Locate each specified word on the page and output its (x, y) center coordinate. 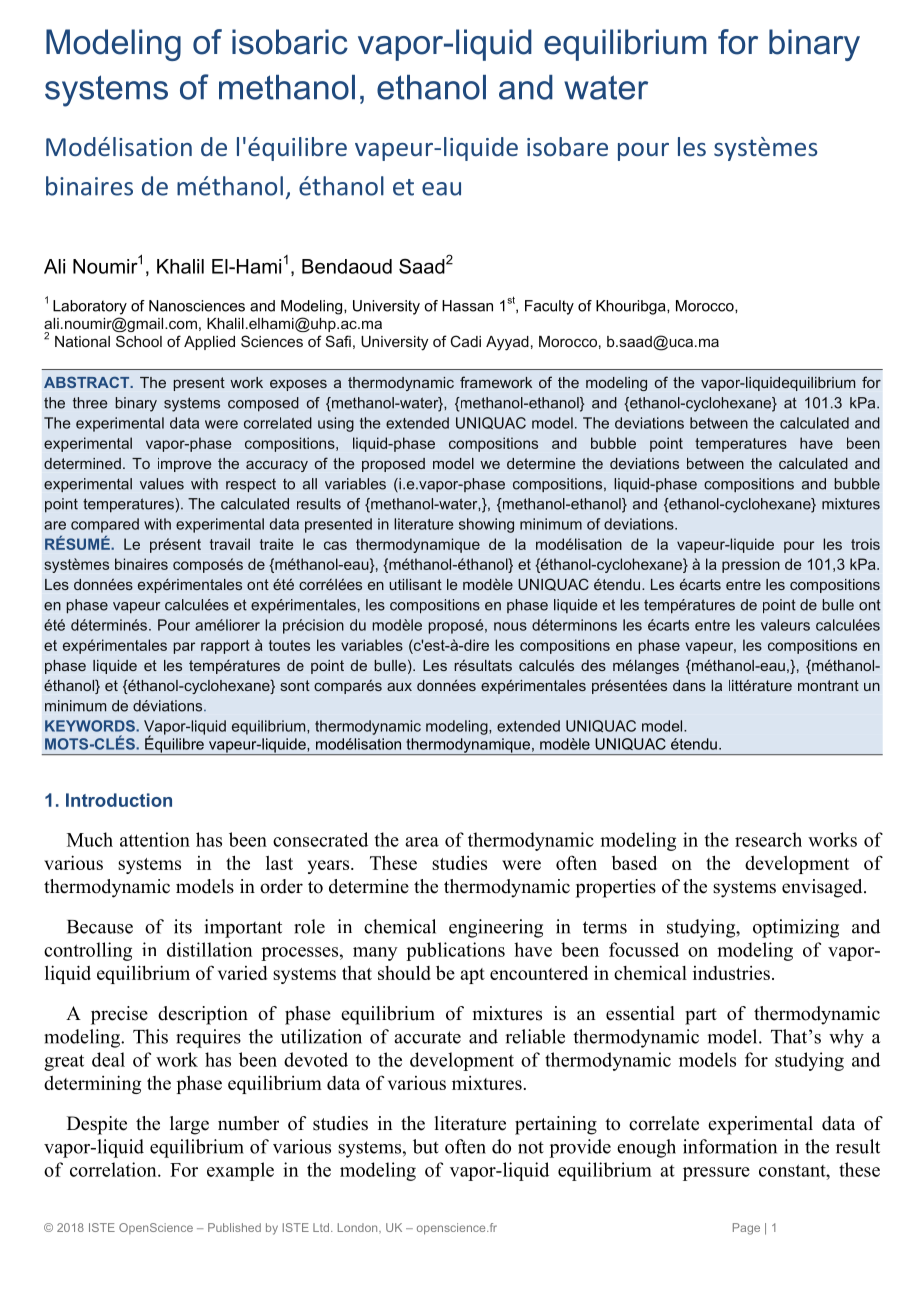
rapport (225, 647)
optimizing (796, 928)
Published (234, 1227)
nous (510, 626)
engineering (496, 928)
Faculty (549, 307)
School (139, 341)
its (183, 926)
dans (689, 685)
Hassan (467, 306)
